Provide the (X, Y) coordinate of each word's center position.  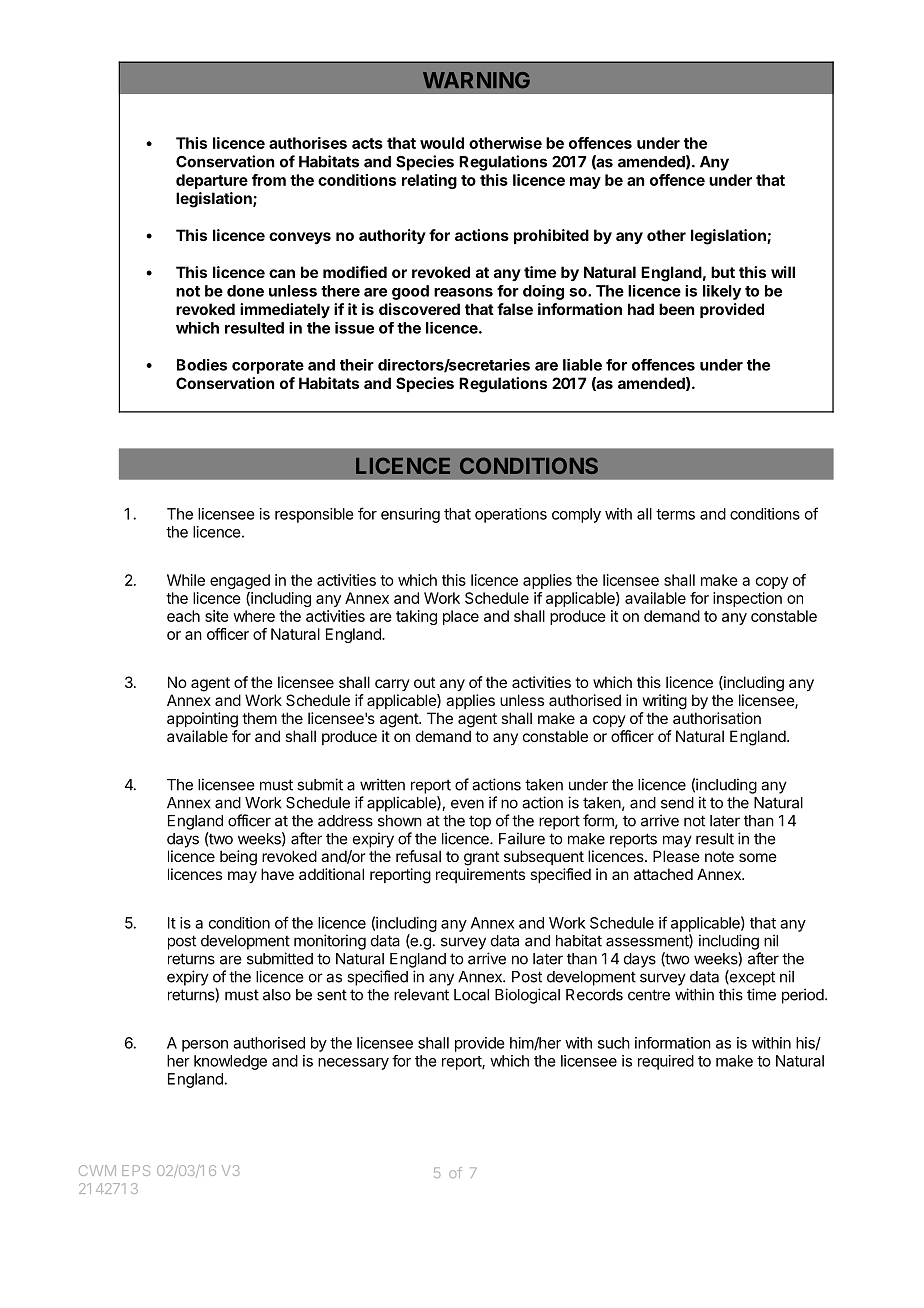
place (461, 617)
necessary (353, 1064)
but (723, 272)
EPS (136, 1170)
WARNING (476, 80)
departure (212, 181)
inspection (747, 599)
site (217, 616)
